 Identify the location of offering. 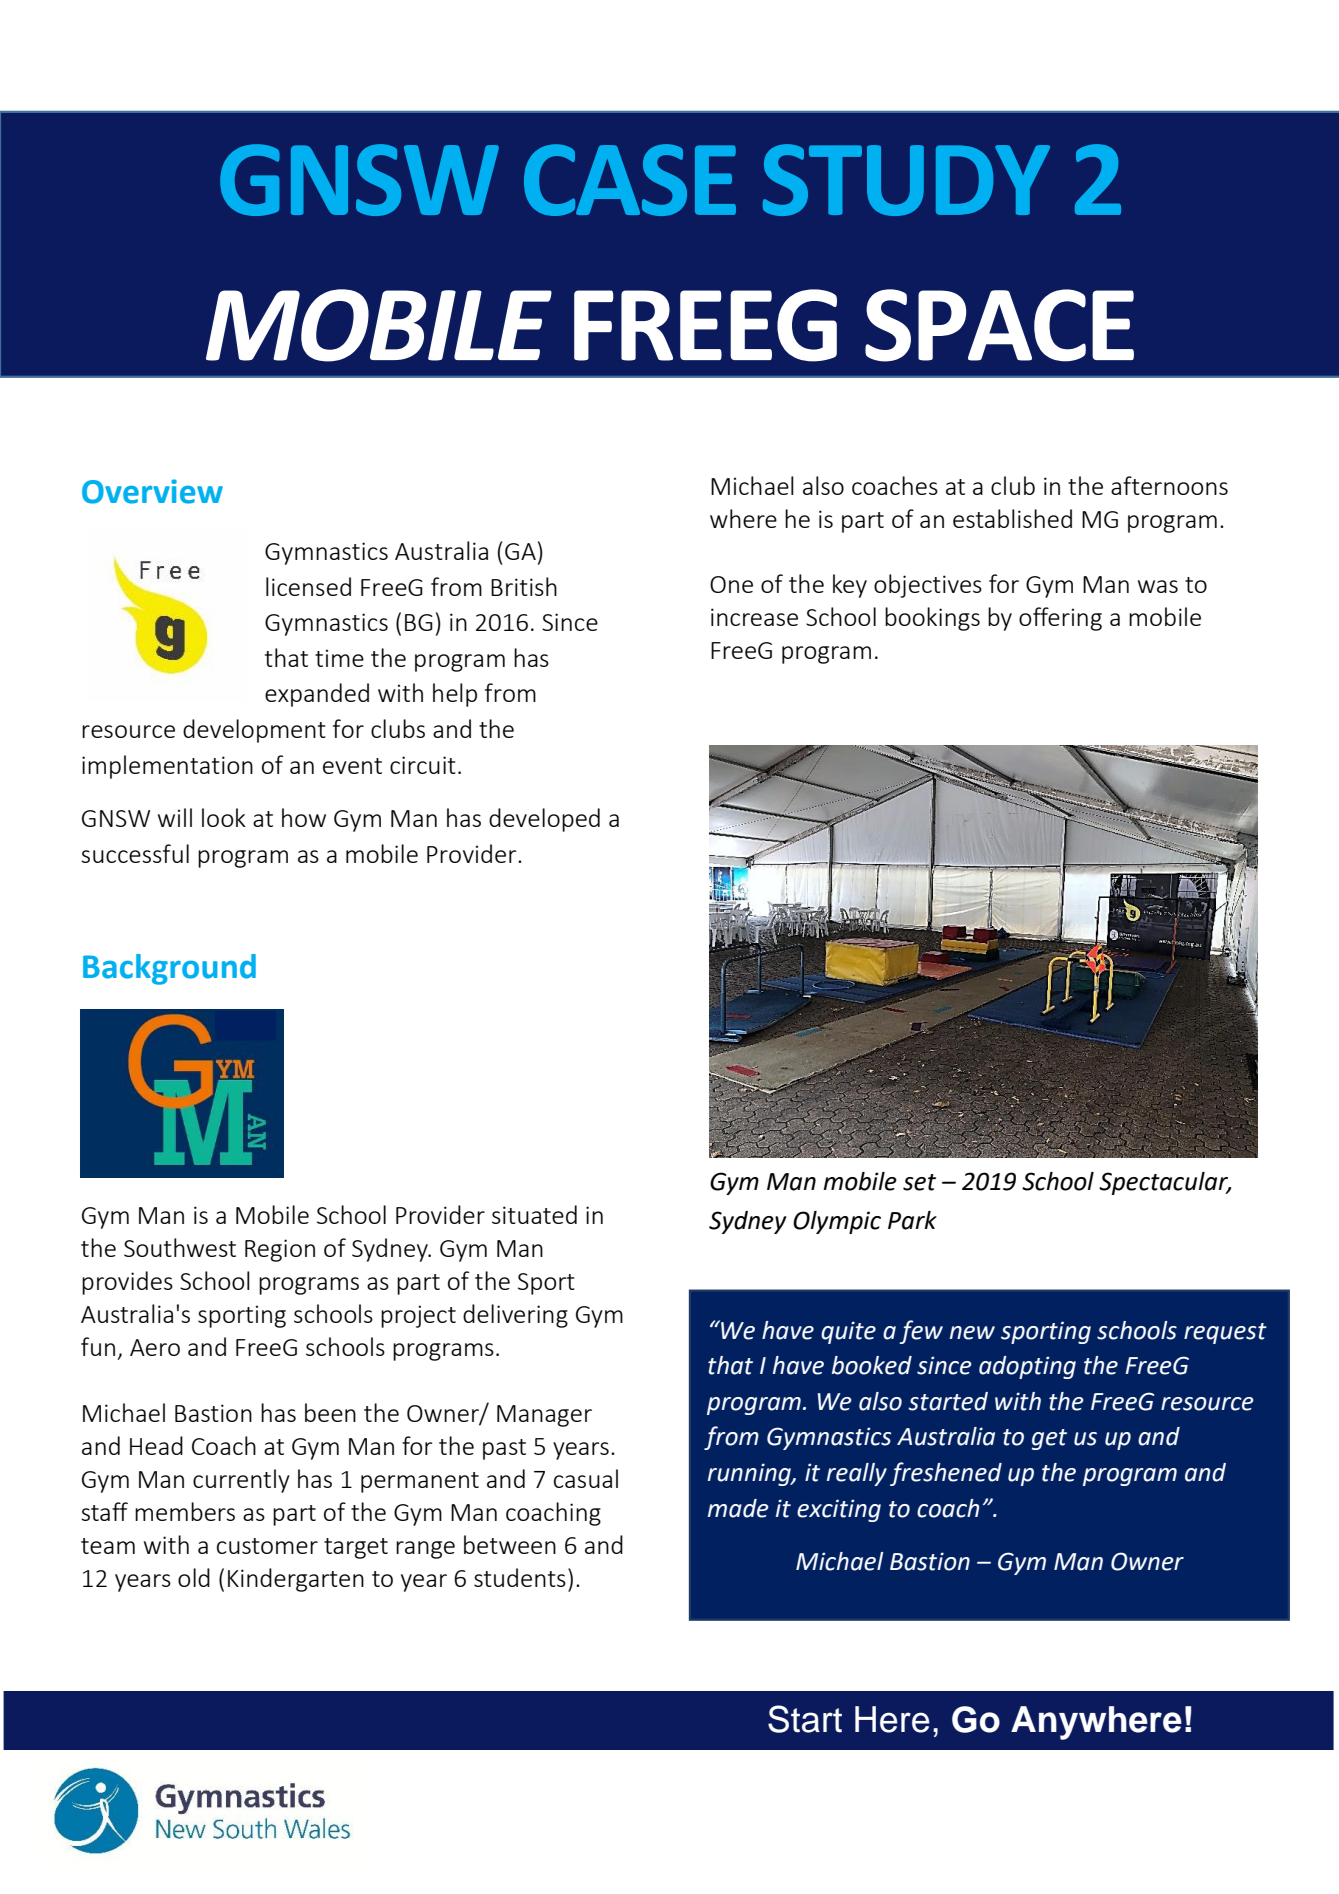
(1060, 619).
